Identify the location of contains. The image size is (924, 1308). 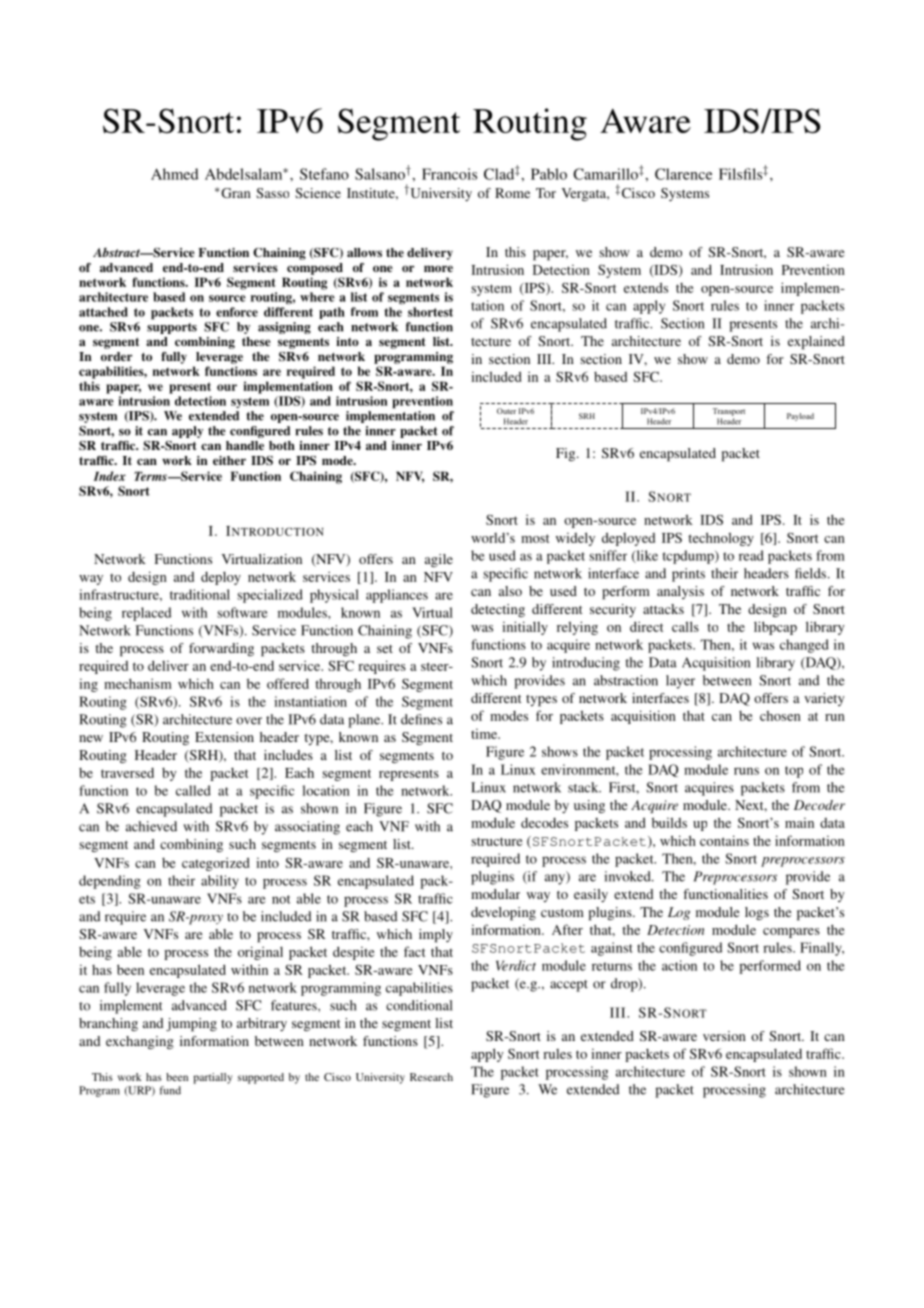
(724, 840).
